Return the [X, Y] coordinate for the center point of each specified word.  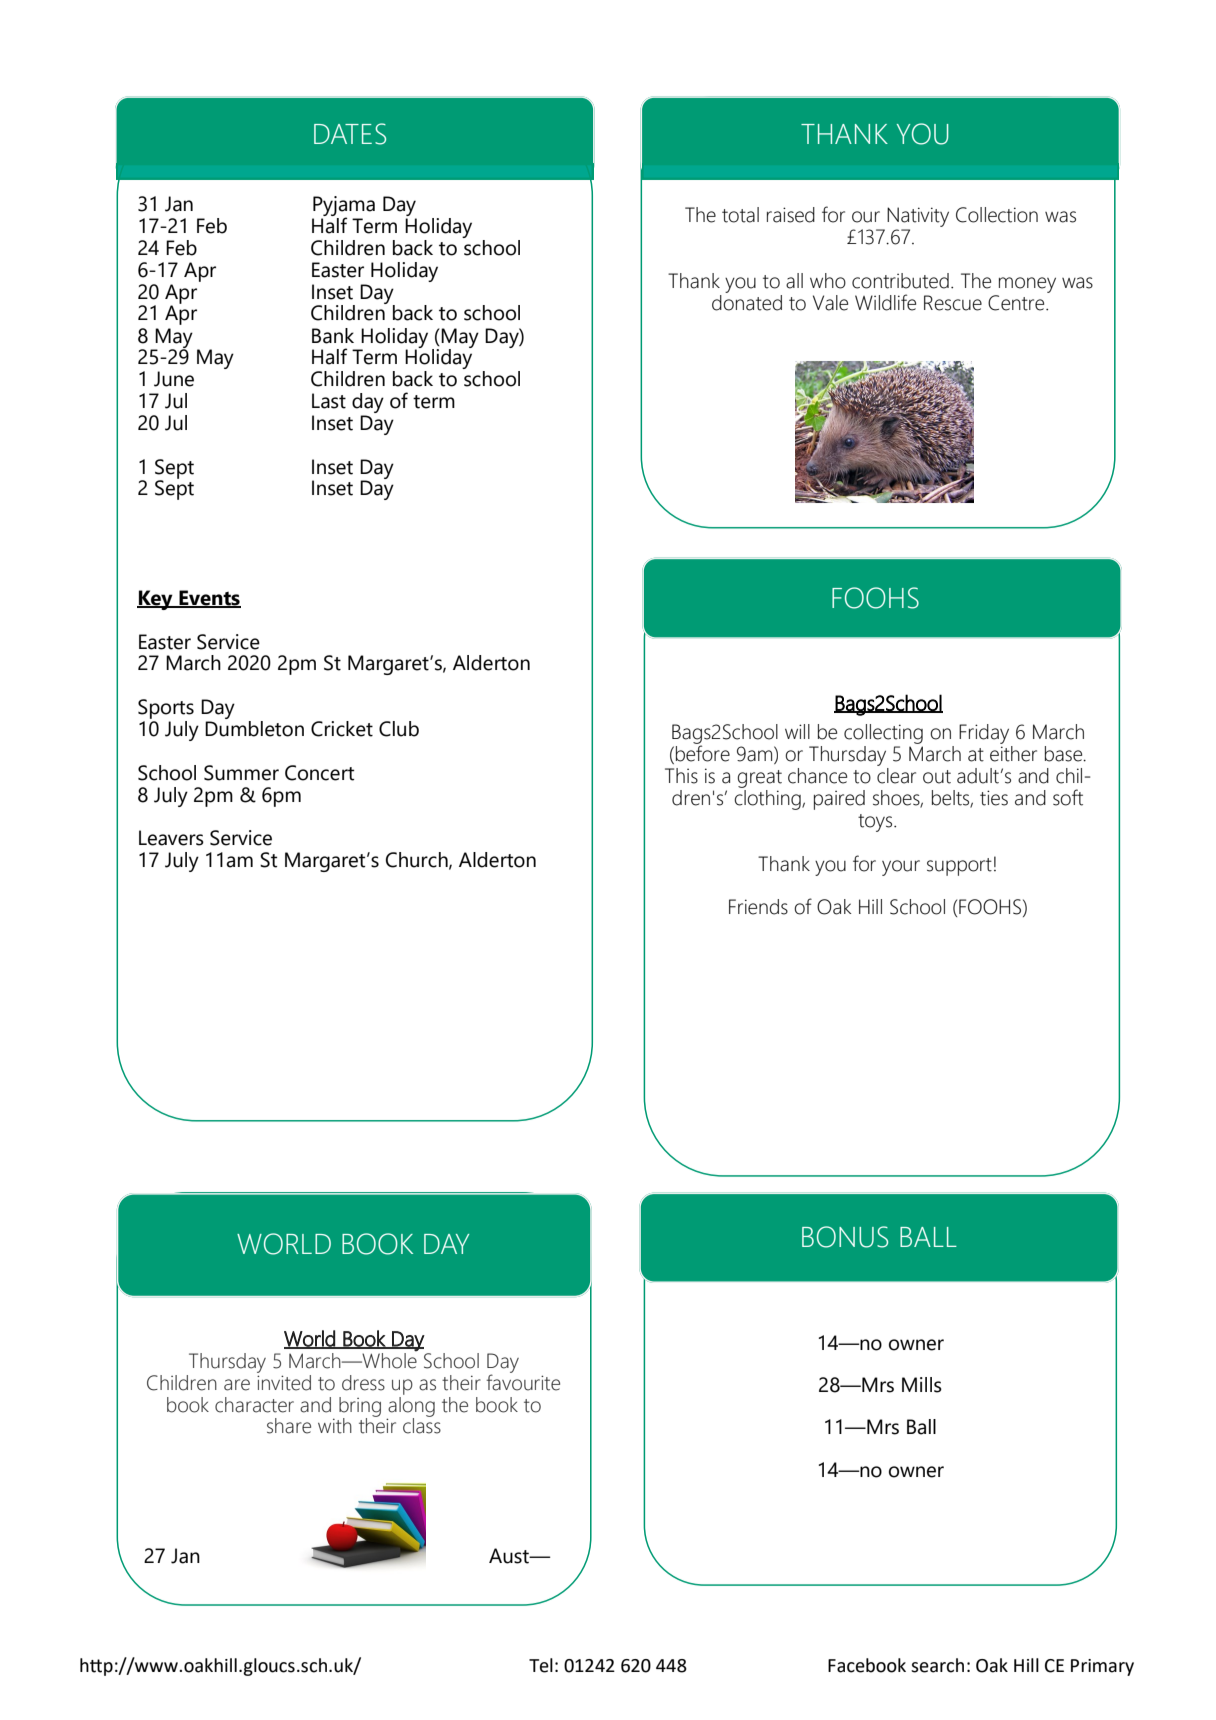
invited [284, 1381]
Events [209, 599]
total [740, 215]
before [703, 752]
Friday [985, 735]
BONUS [845, 1237]
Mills [922, 1385]
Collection [997, 215]
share [289, 1426]
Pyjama [343, 207]
